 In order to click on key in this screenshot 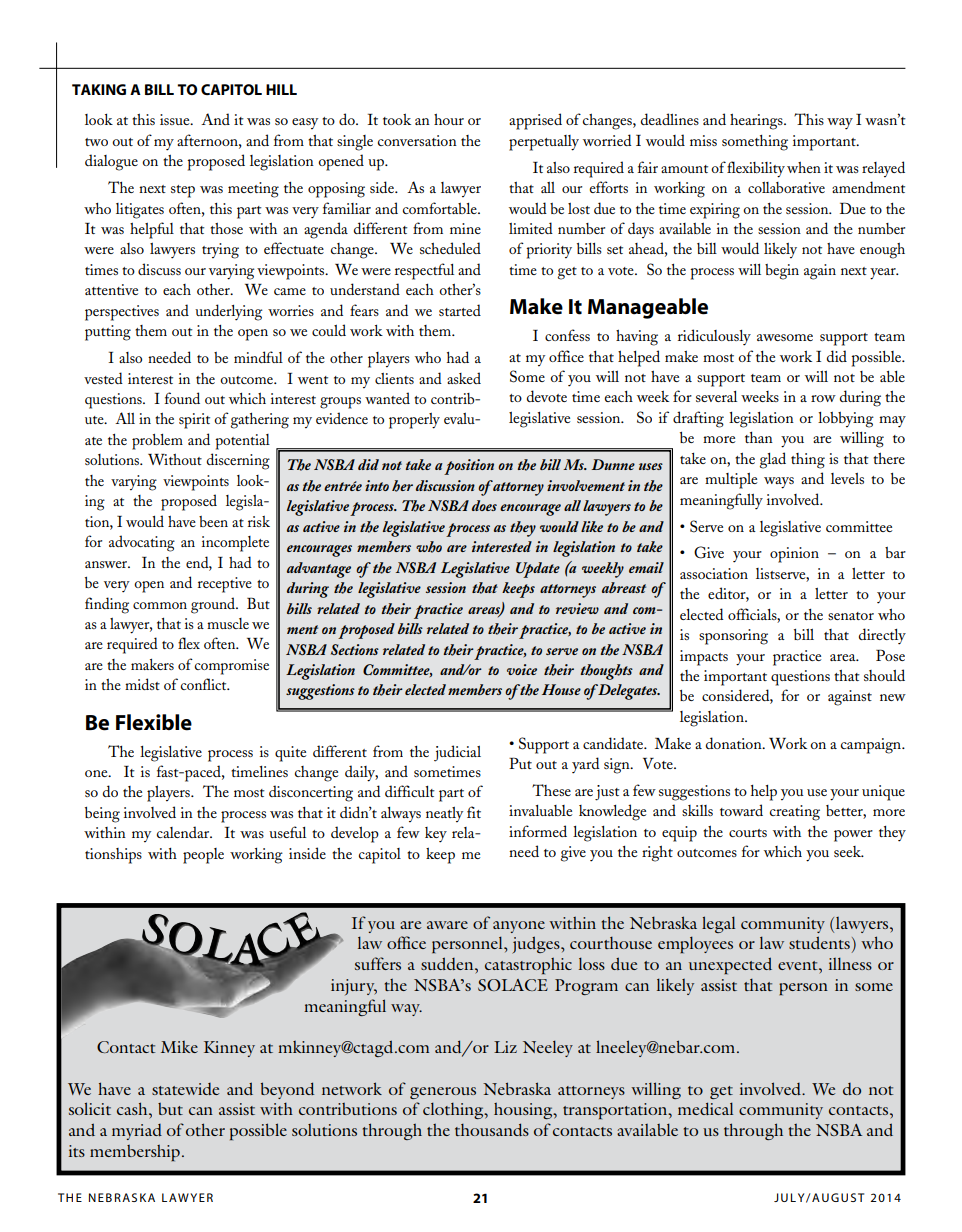, I will do `click(436, 835)`.
